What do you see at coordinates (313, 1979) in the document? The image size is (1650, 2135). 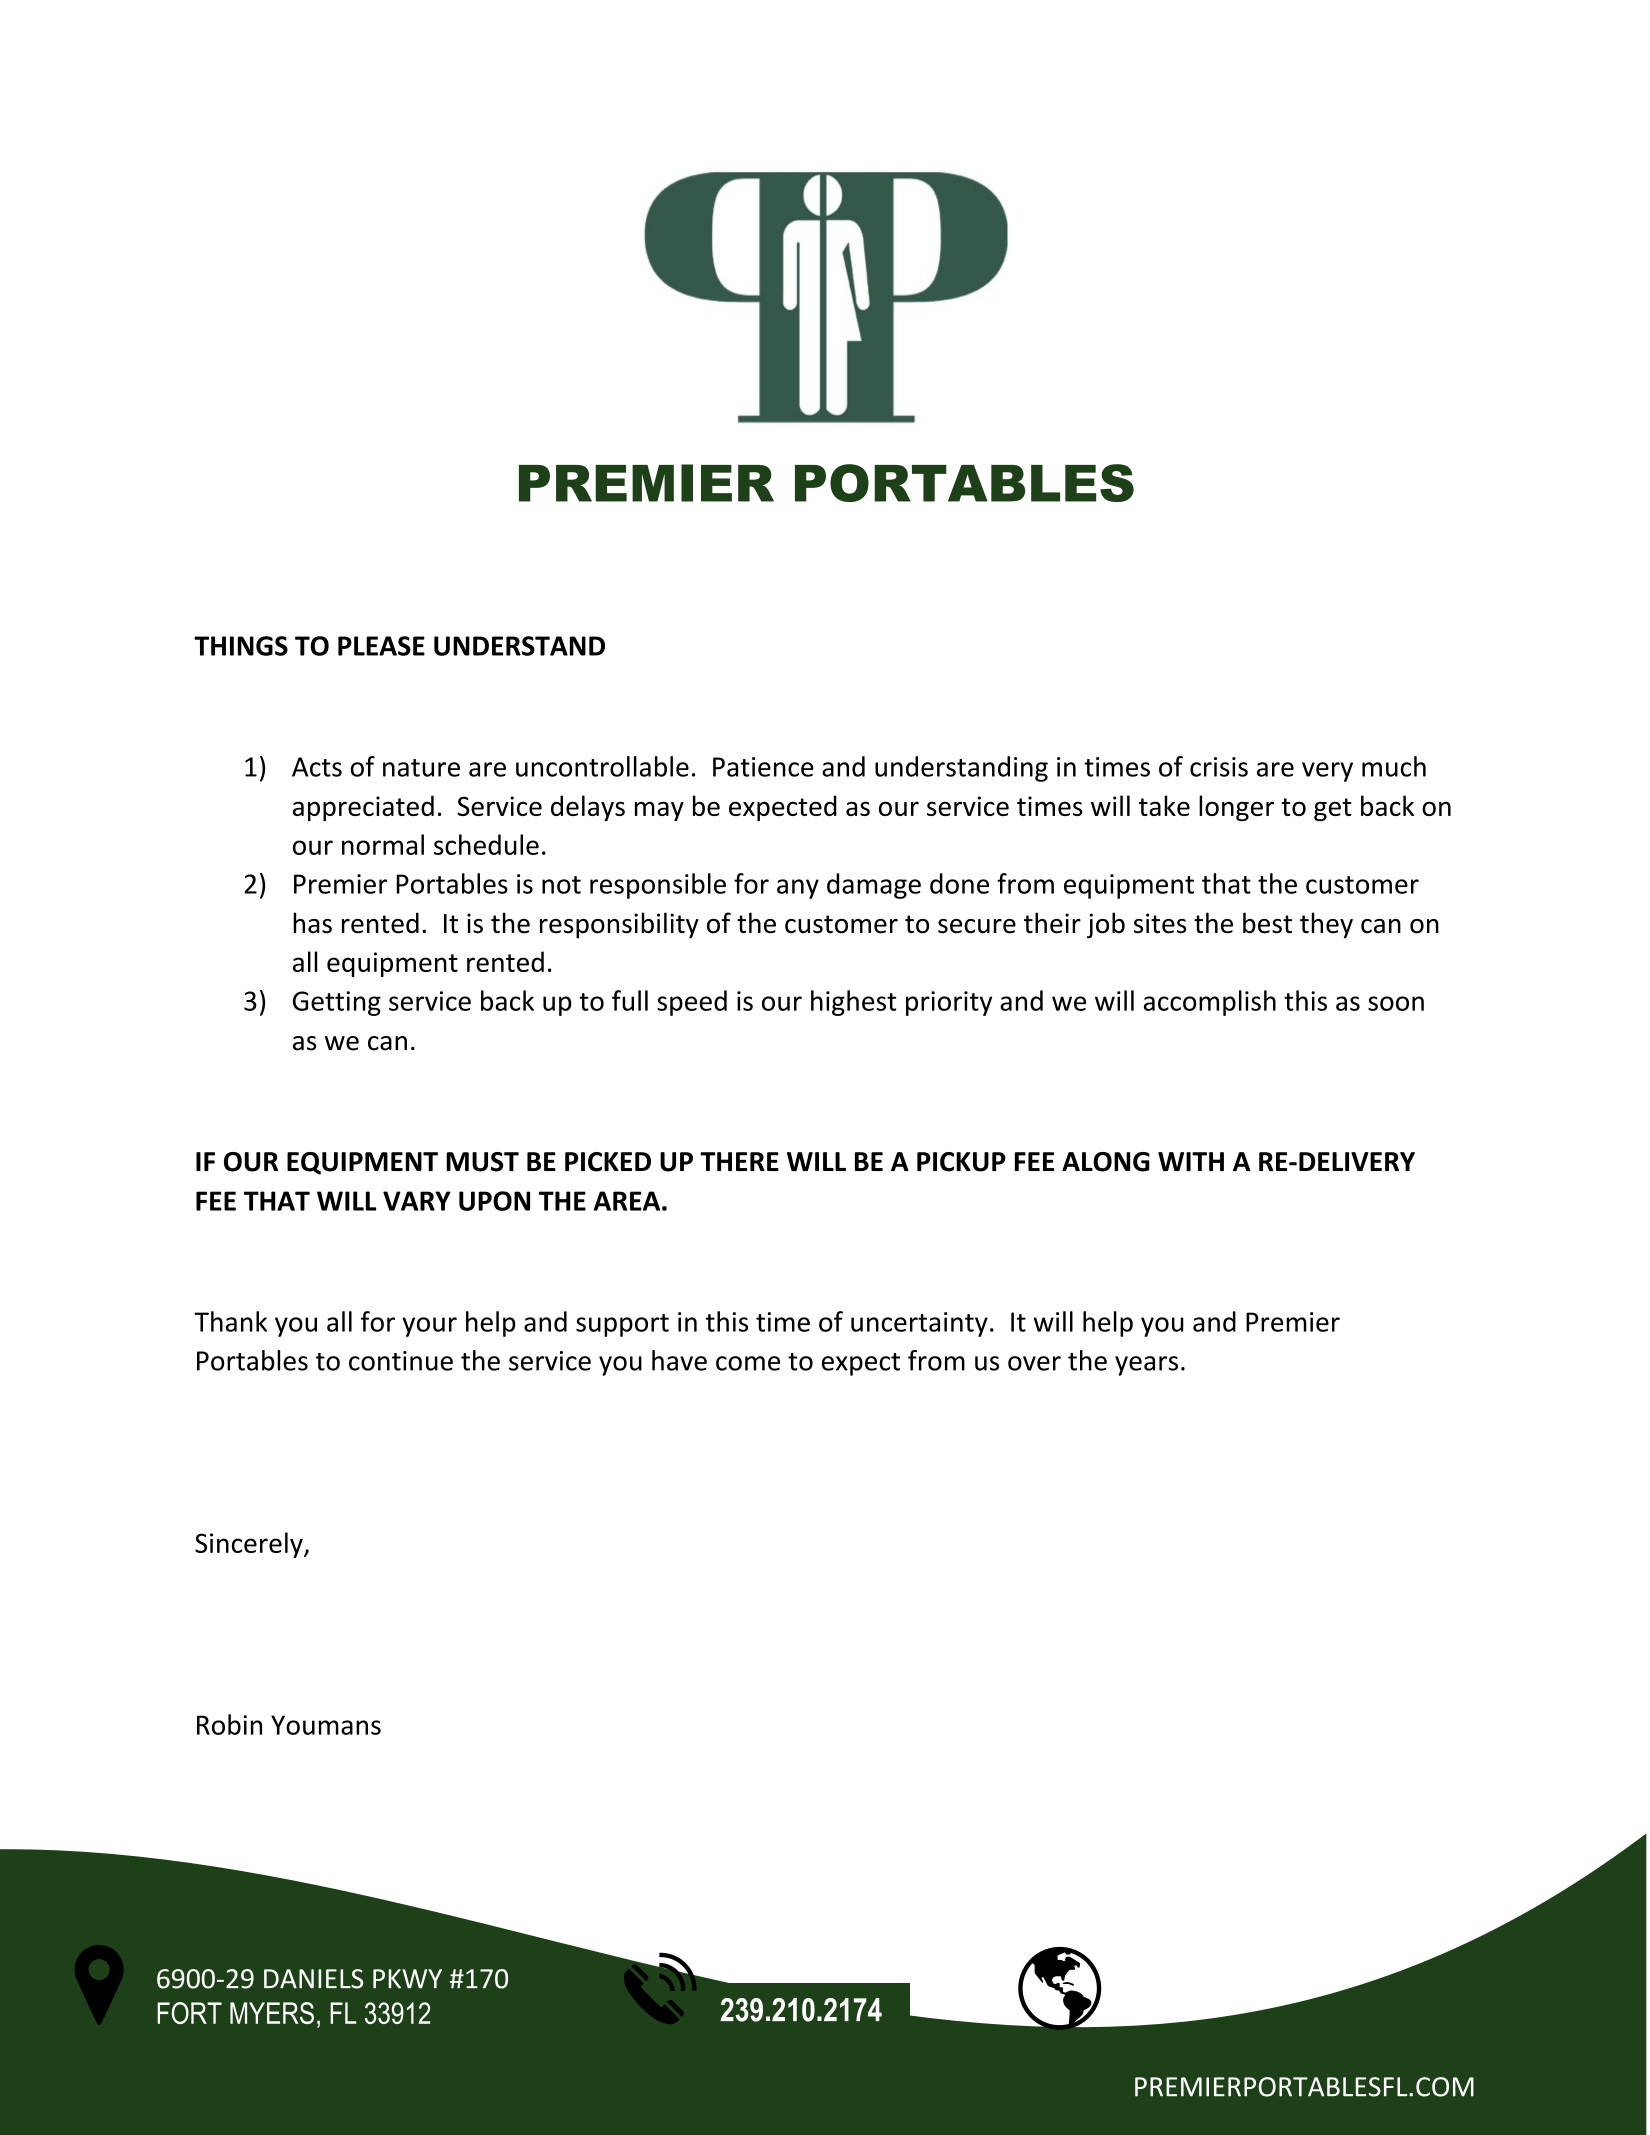 I see `DANIELS` at bounding box center [313, 1979].
